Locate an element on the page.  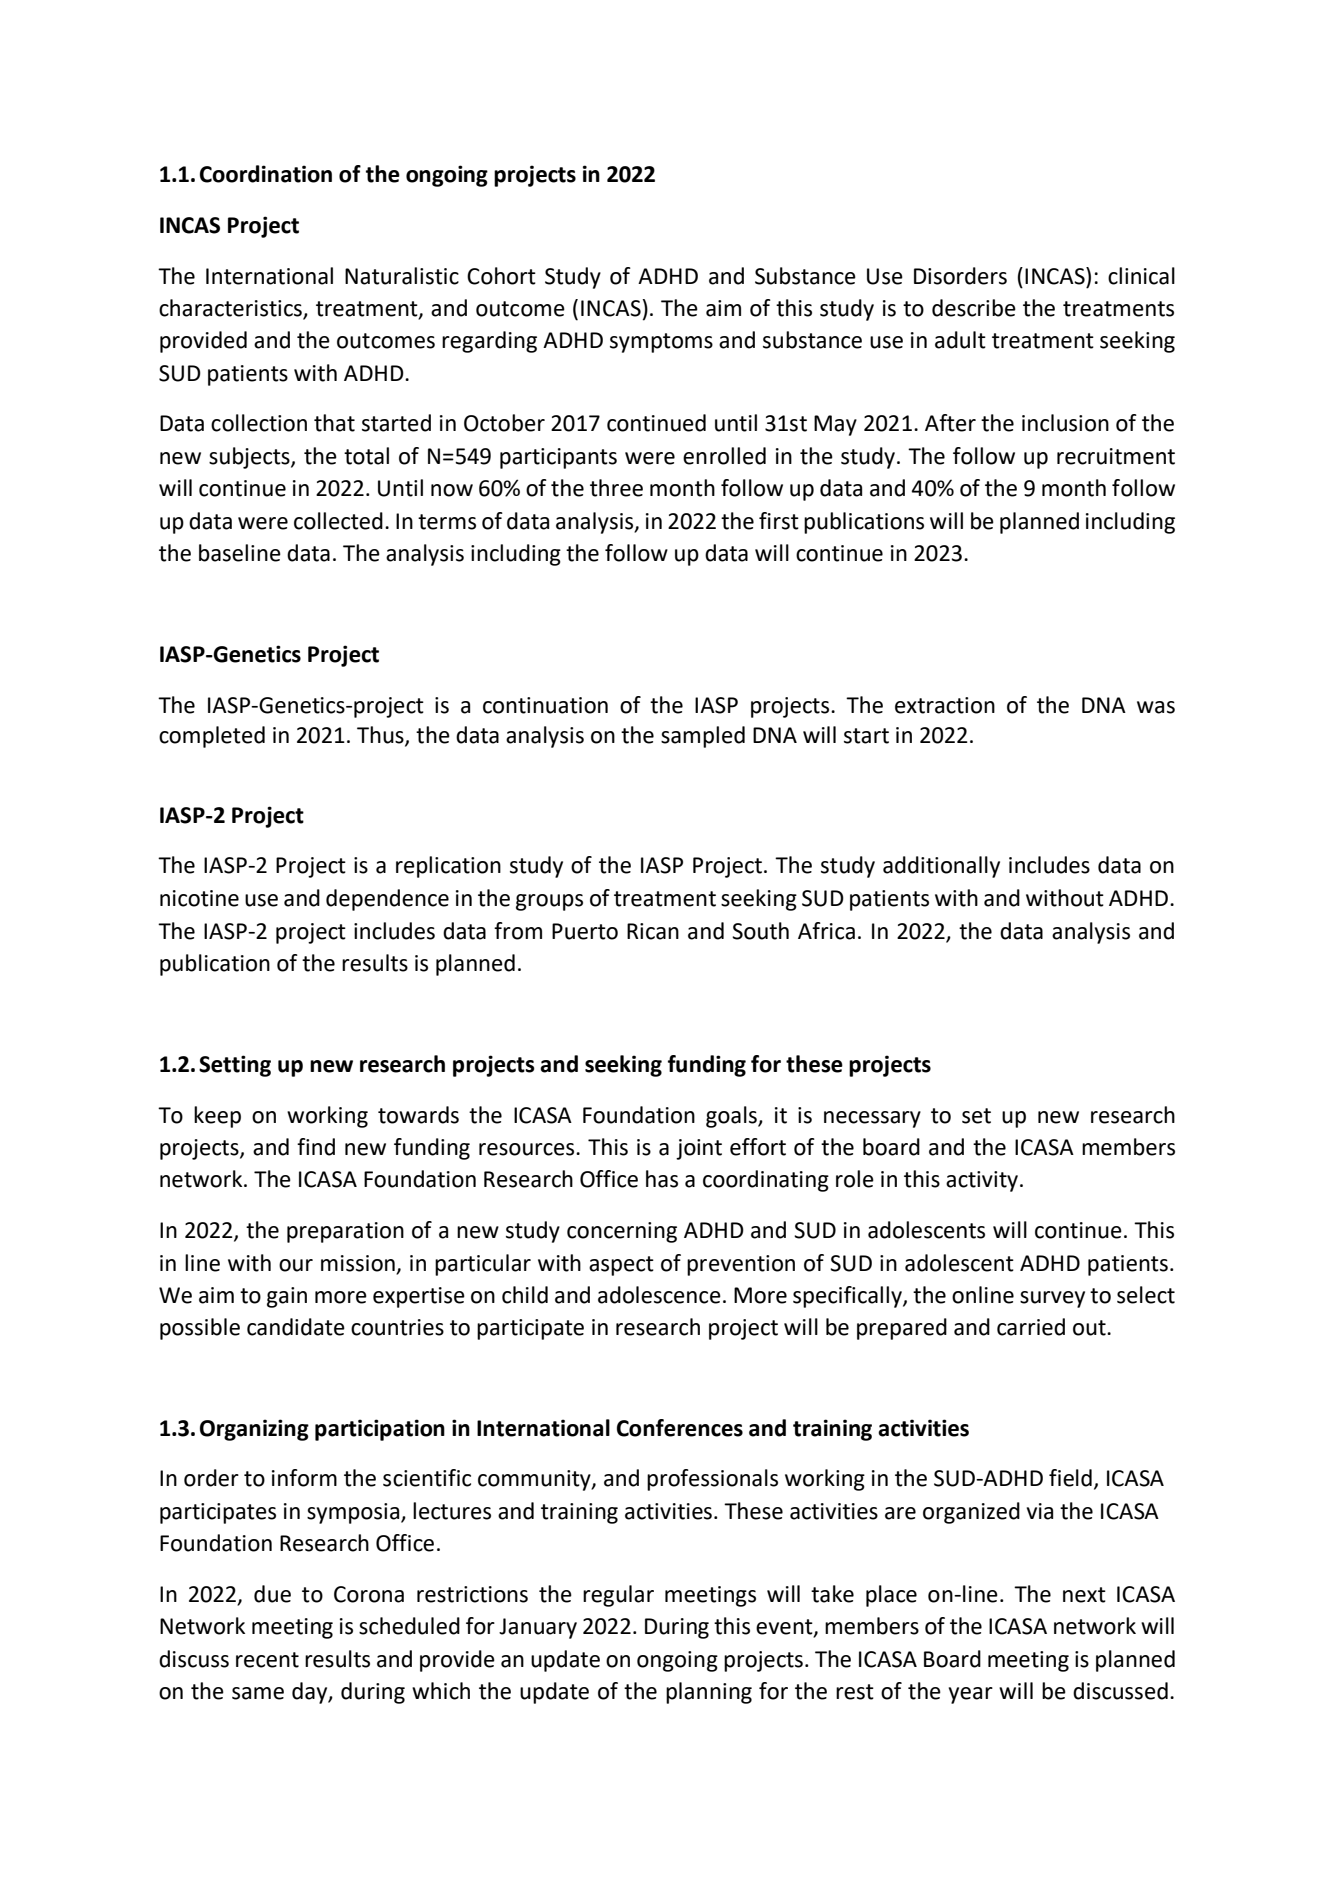
symptoms is located at coordinates (661, 343).
